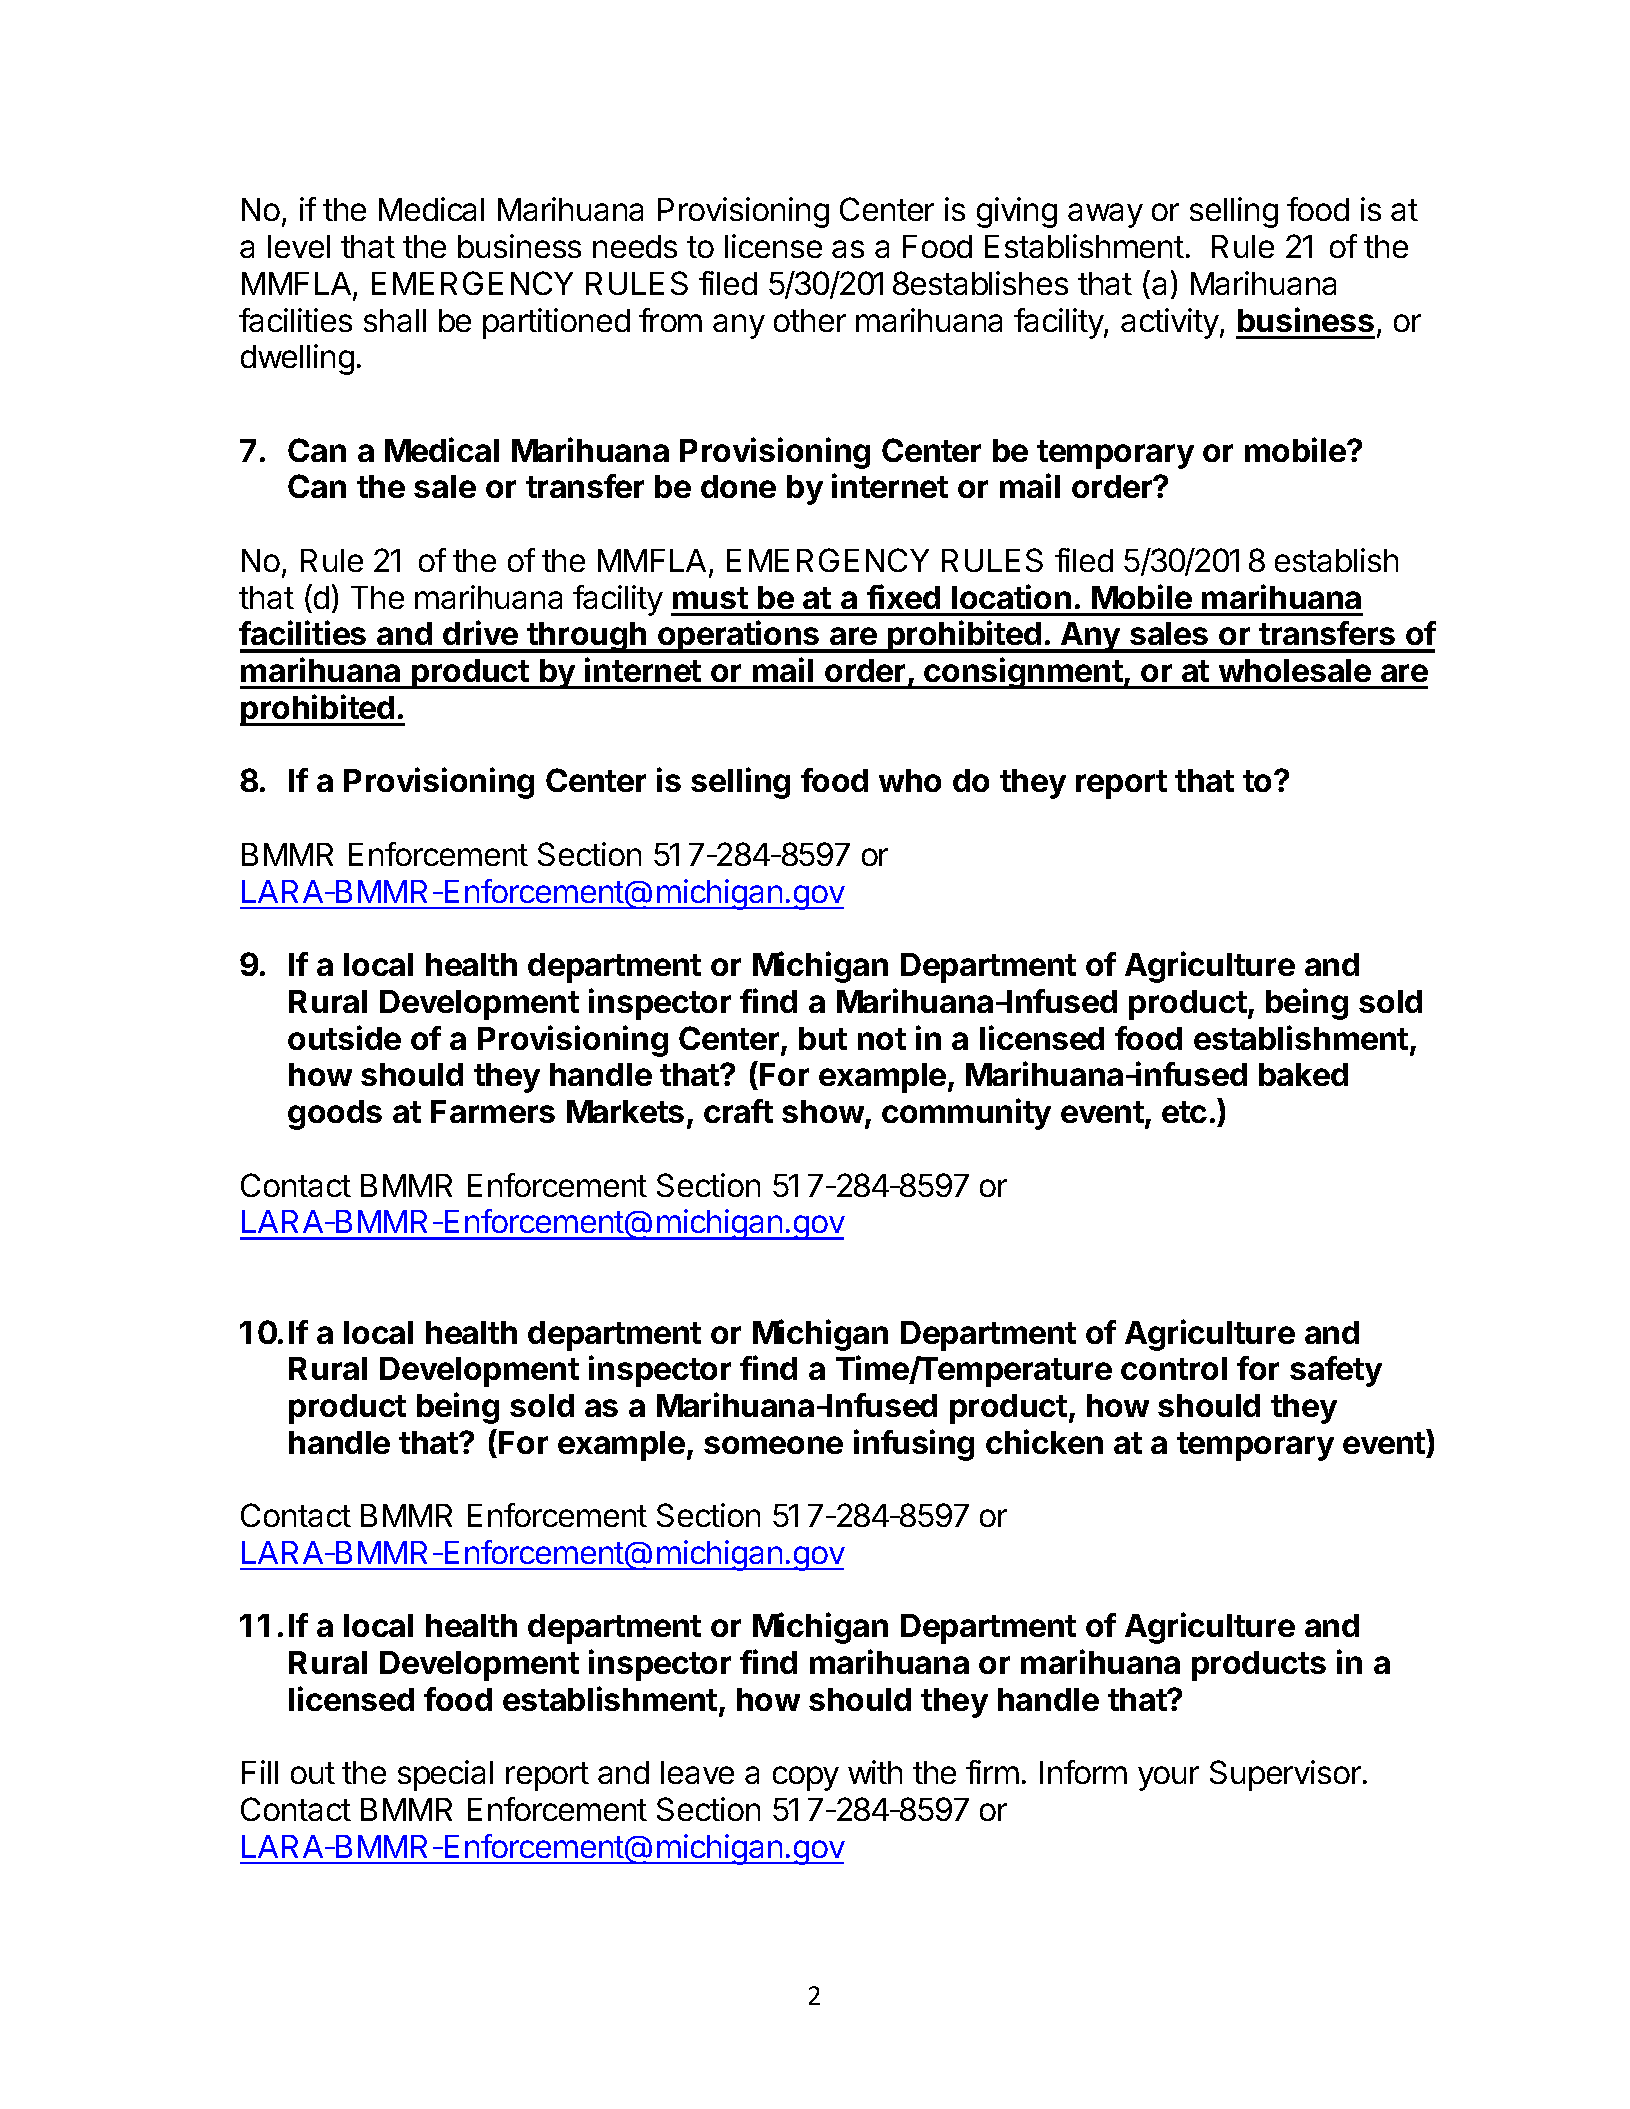 This page has height=2109, width=1630. Describe the element at coordinates (395, 320) in the page. I see `shall` at that location.
